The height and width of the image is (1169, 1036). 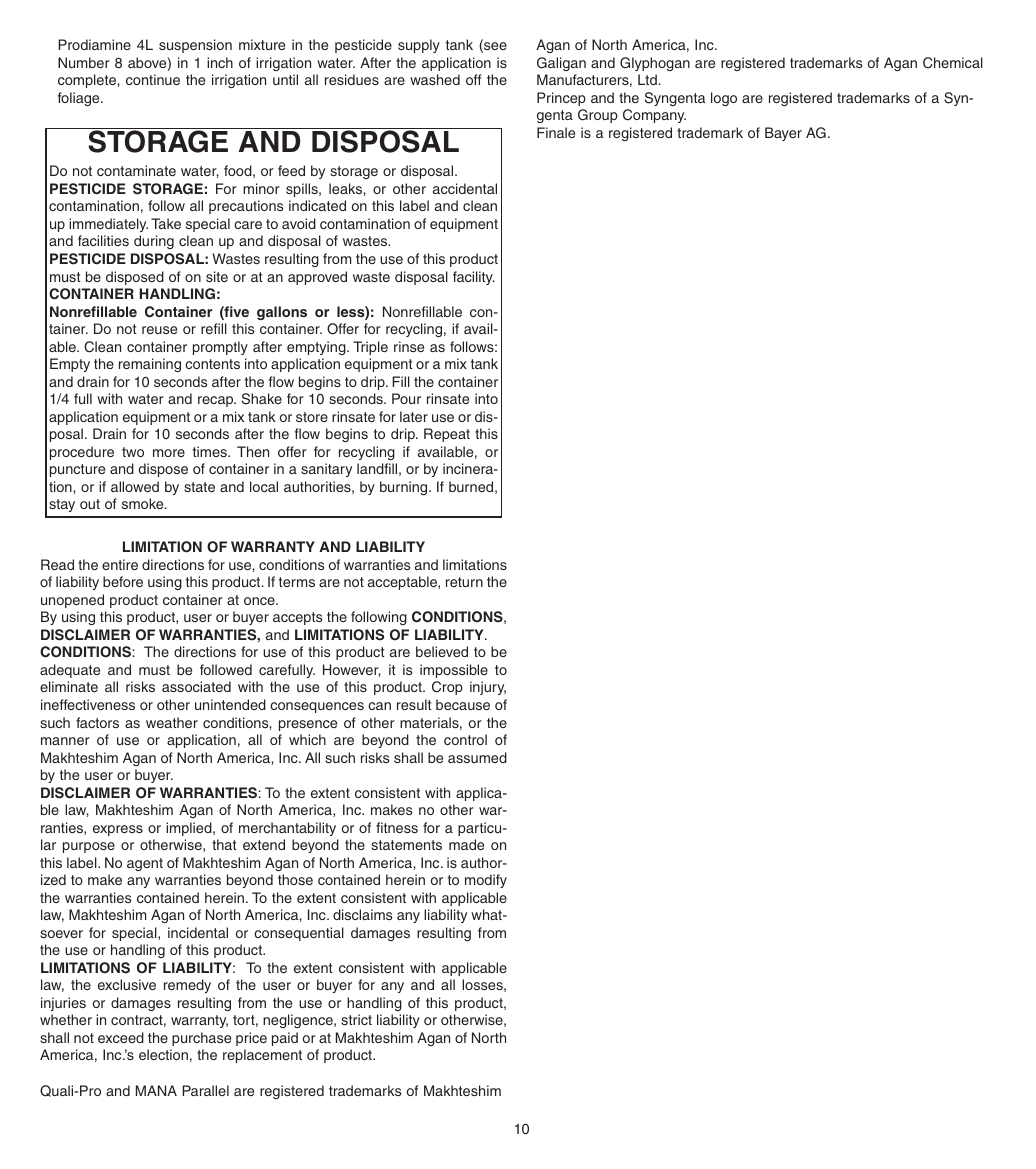 What do you see at coordinates (356, 1019) in the image?
I see `strict` at bounding box center [356, 1019].
